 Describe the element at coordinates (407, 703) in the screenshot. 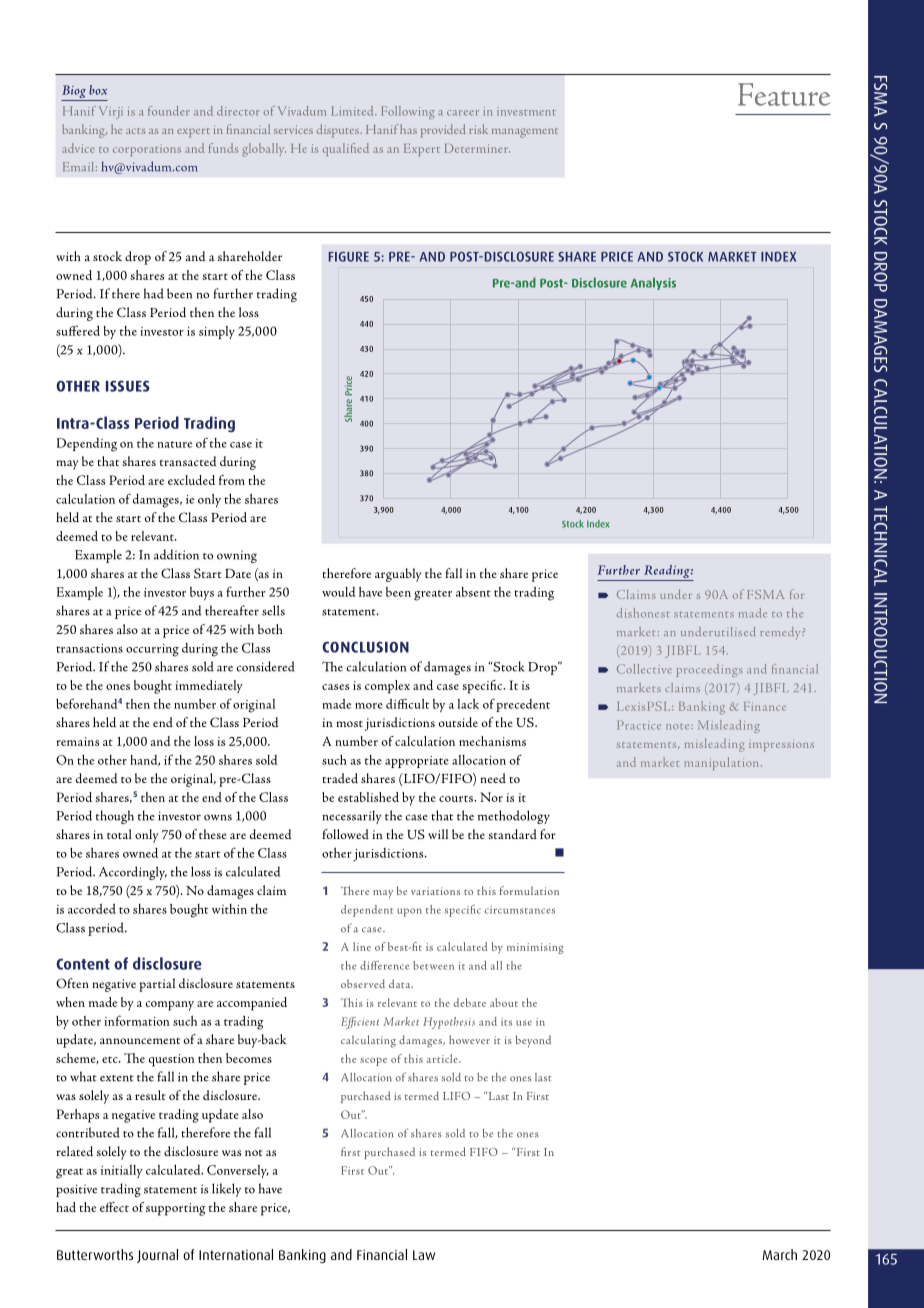

I see `difficult` at that location.
